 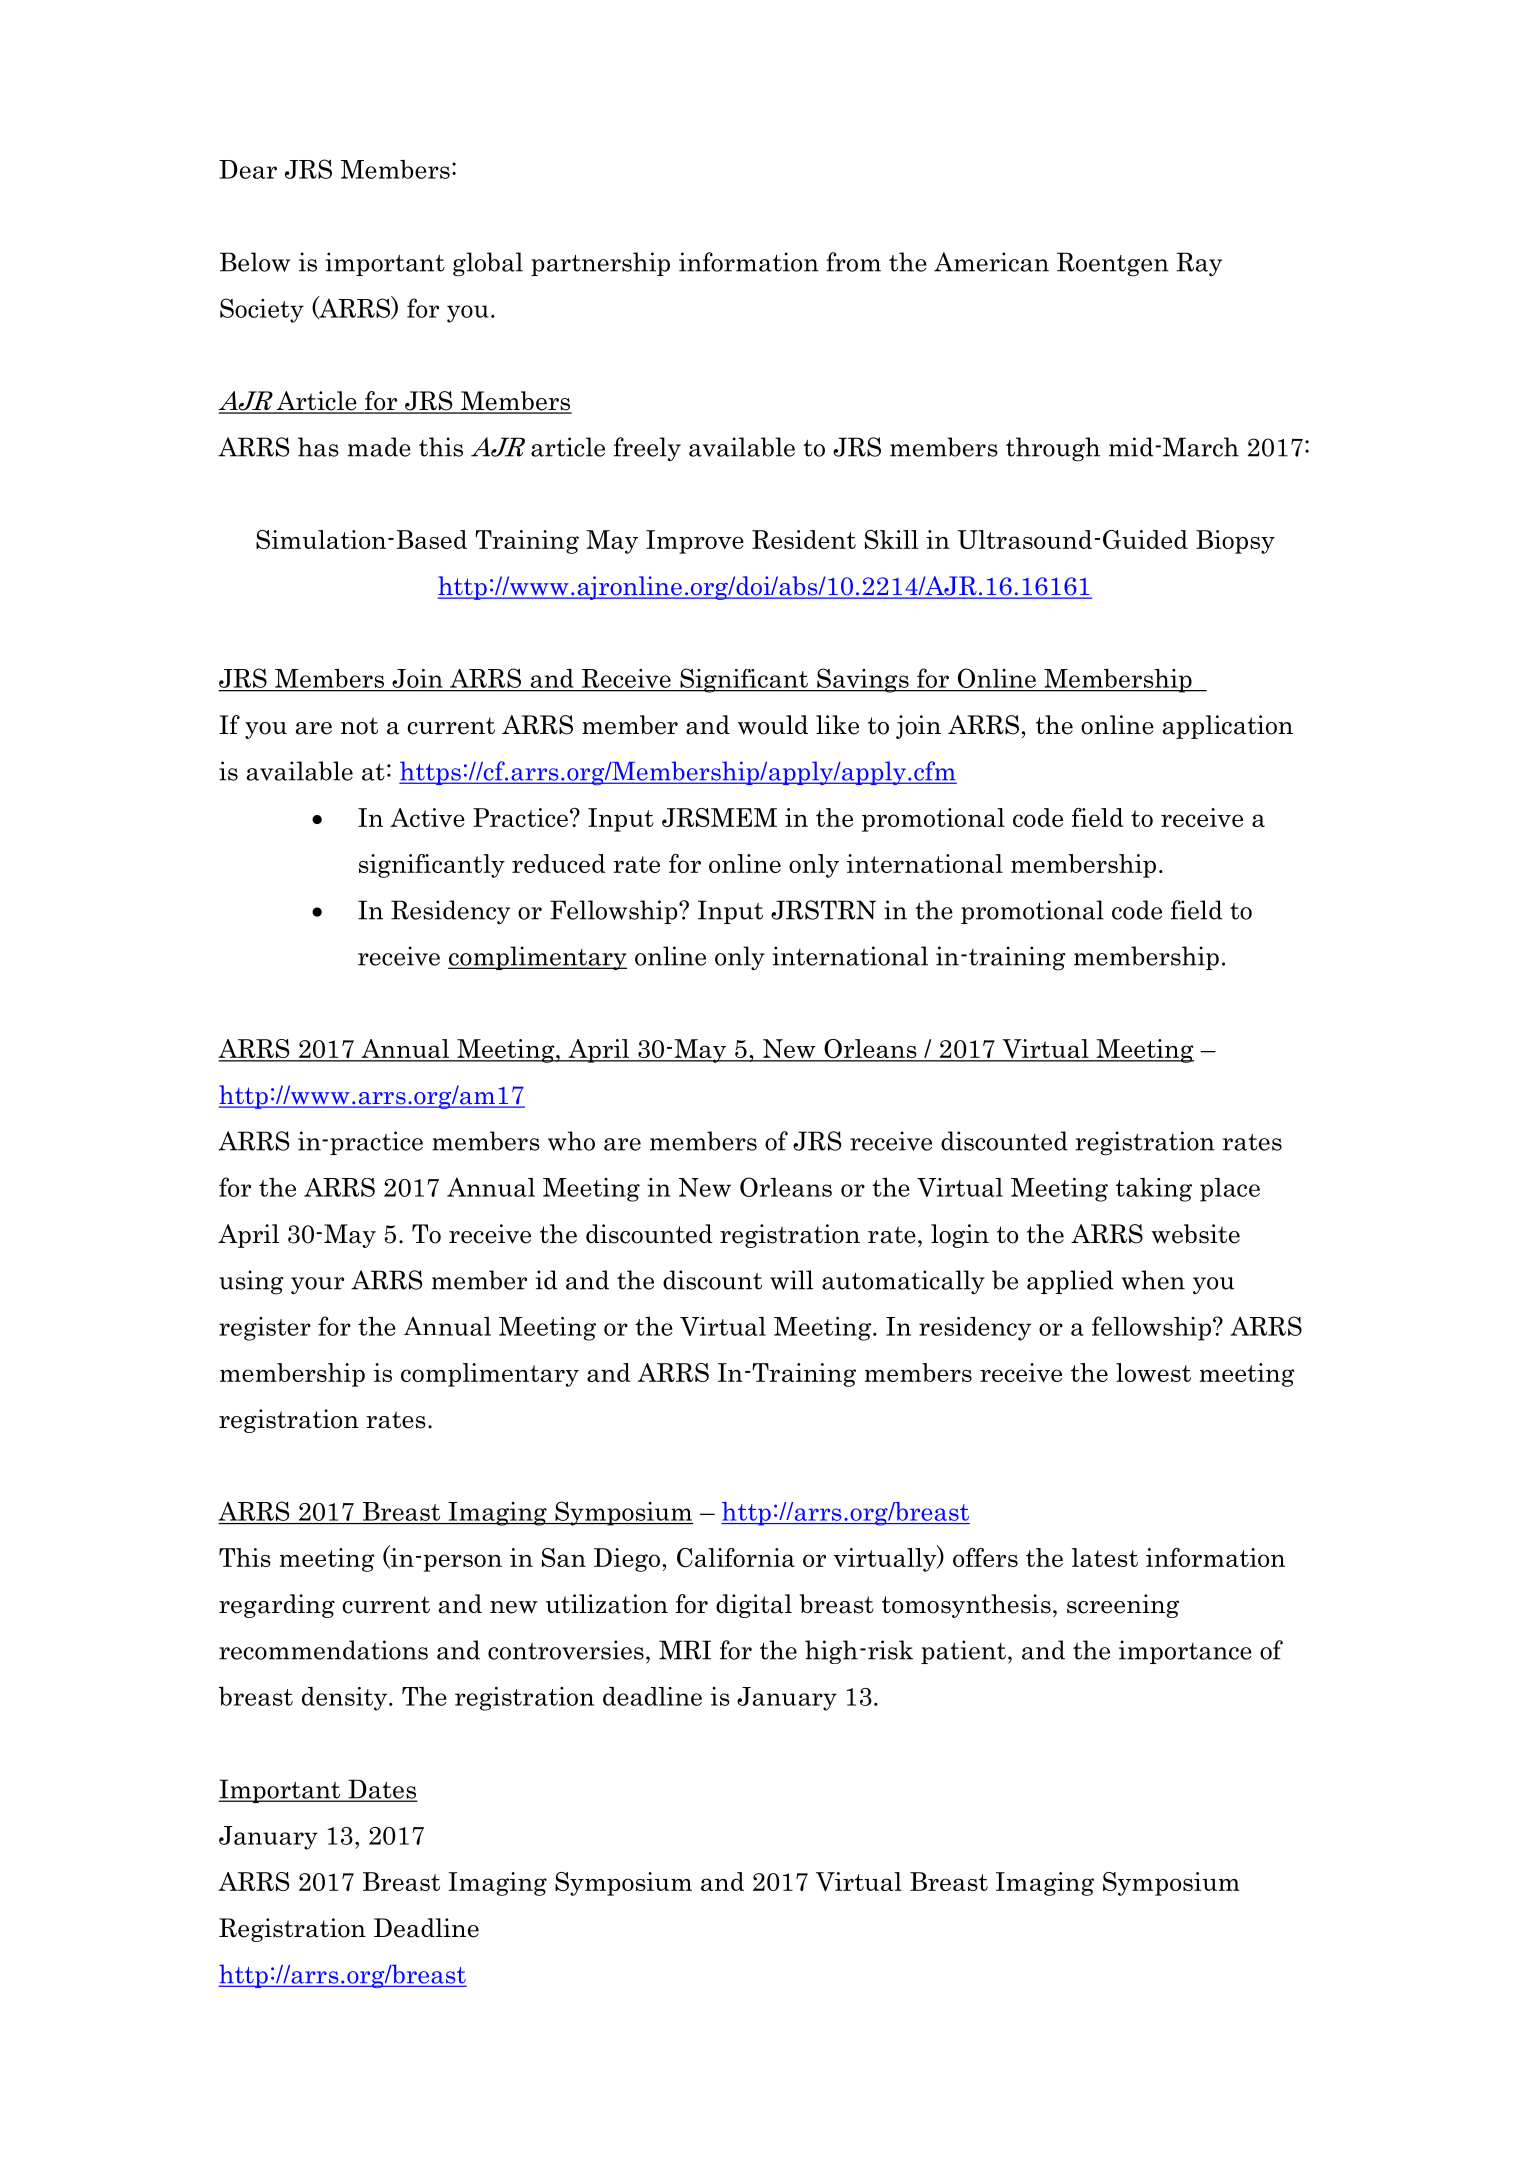 What do you see at coordinates (1185, 1652) in the screenshot?
I see `importance` at bounding box center [1185, 1652].
